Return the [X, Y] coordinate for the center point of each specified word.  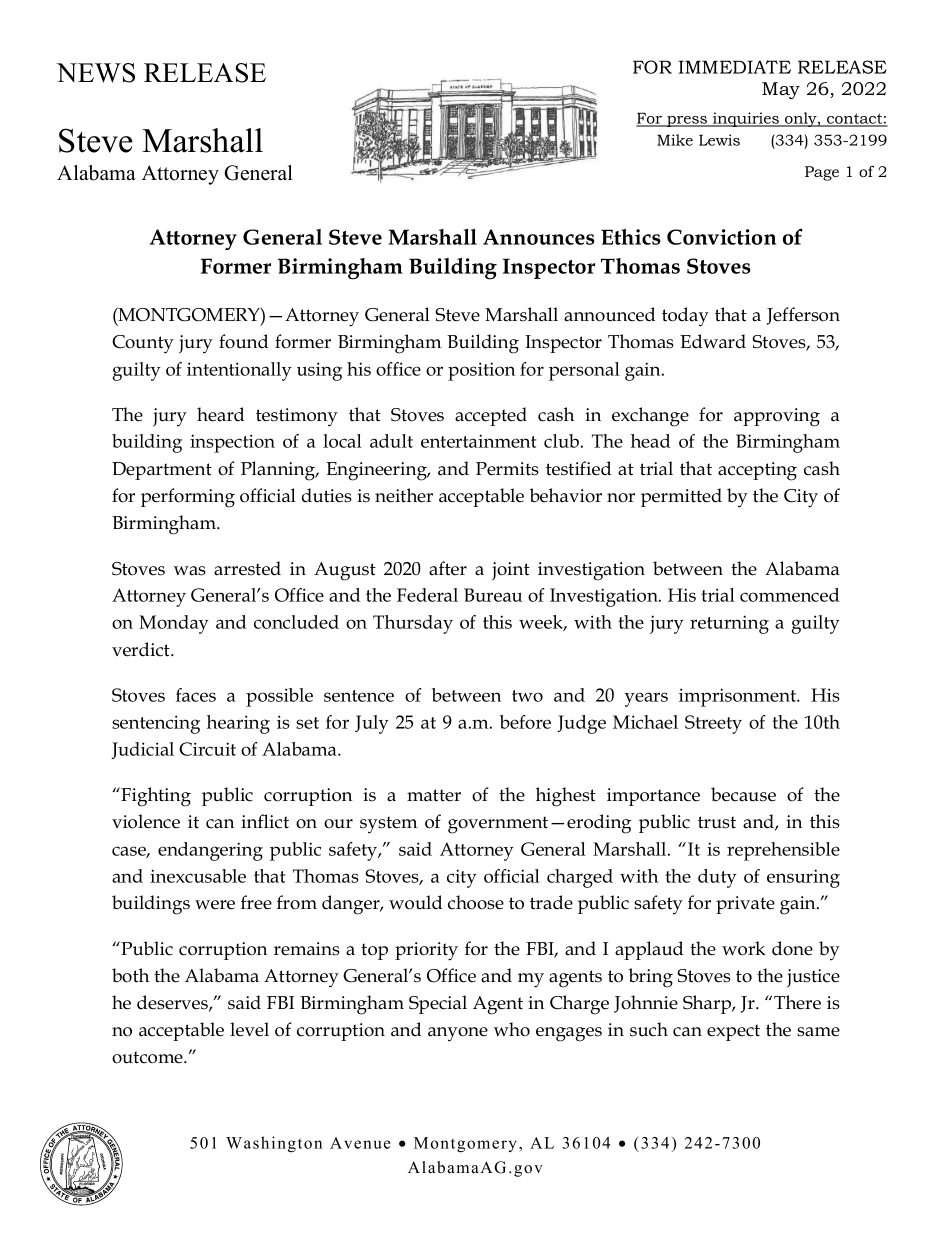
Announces [539, 237]
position [481, 371]
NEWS [96, 73]
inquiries [746, 119]
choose [476, 902]
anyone [458, 1034]
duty [717, 878]
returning [729, 624]
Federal [427, 595]
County [143, 344]
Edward [713, 341]
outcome [148, 1057]
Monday [174, 624]
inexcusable [198, 876]
